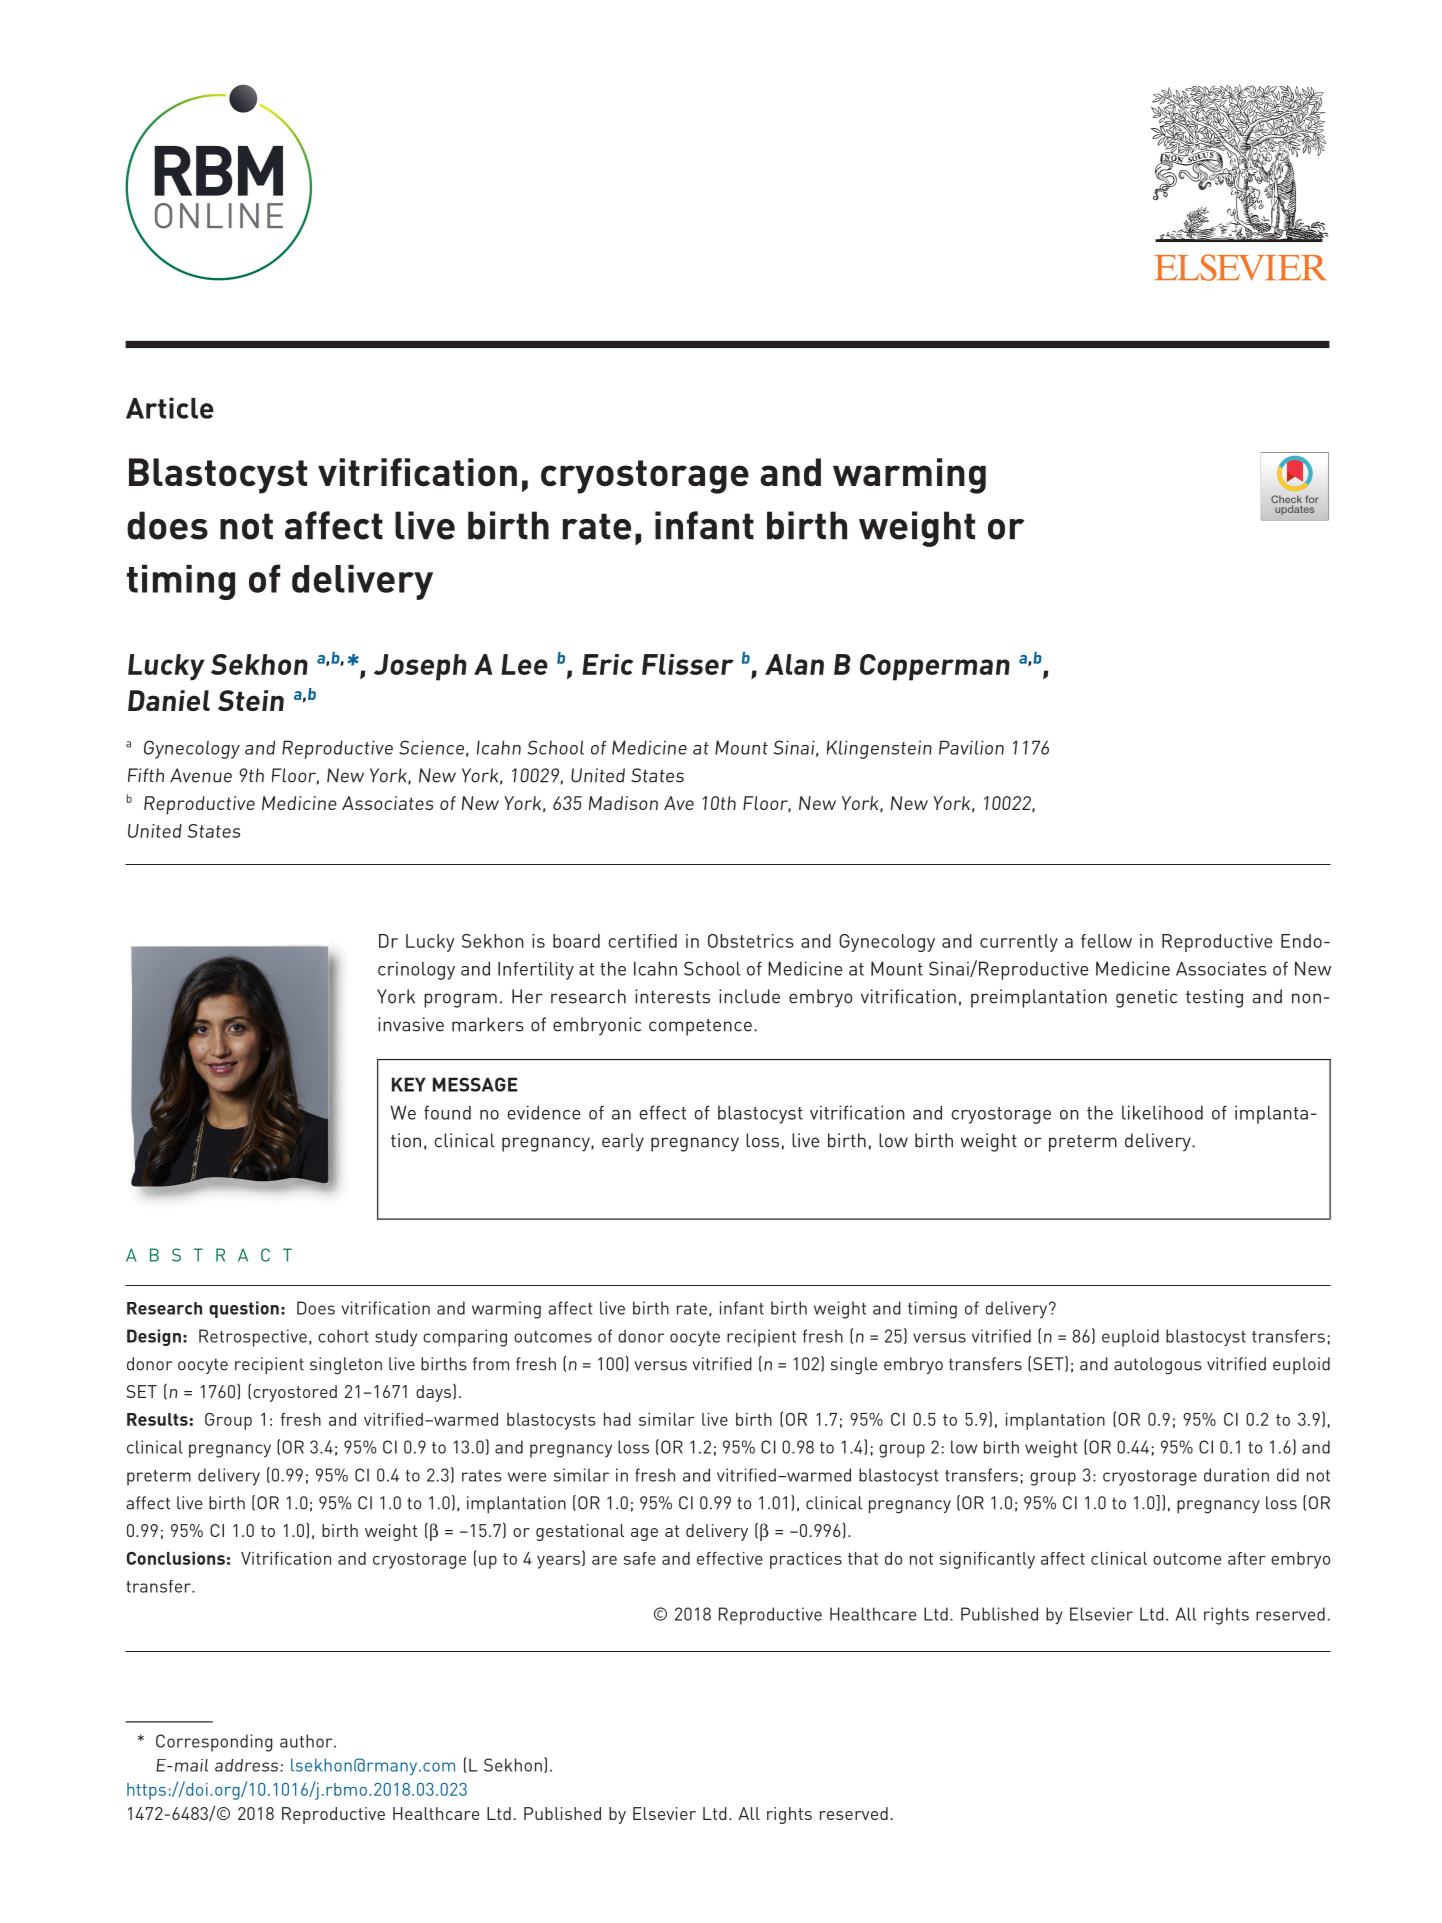  What do you see at coordinates (253, 1338) in the screenshot?
I see `Retrospective` at bounding box center [253, 1338].
